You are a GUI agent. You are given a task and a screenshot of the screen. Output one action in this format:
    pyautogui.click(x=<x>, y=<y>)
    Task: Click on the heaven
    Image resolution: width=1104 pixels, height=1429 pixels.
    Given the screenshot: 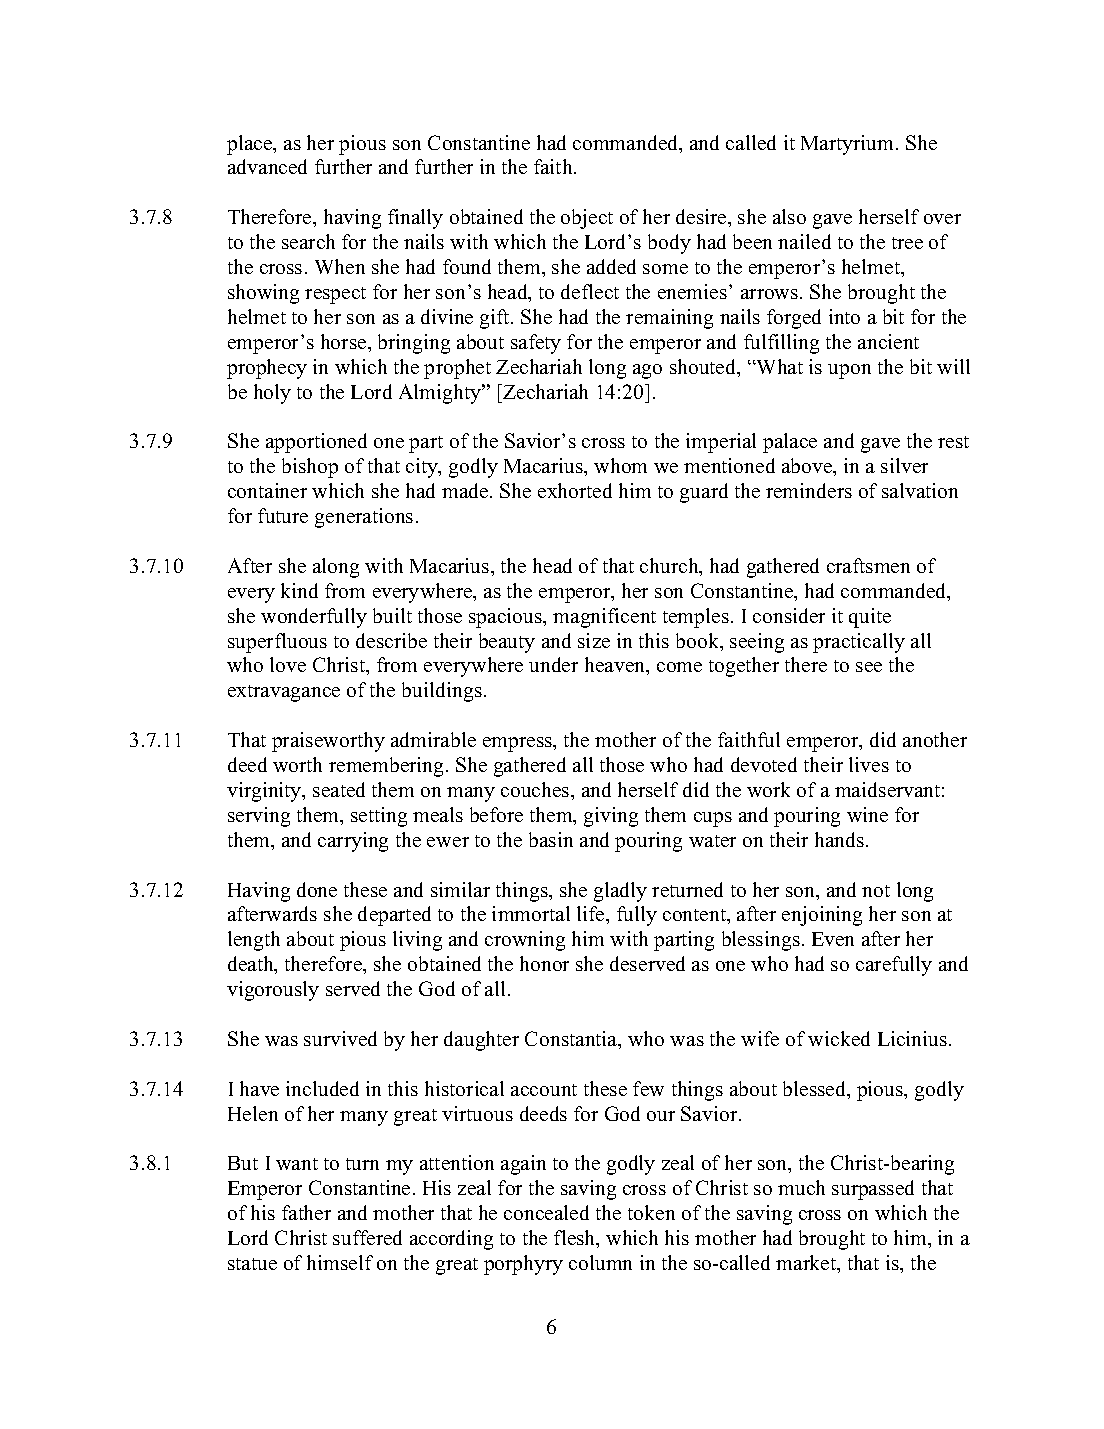 What is the action you would take?
    pyautogui.click(x=616, y=666)
